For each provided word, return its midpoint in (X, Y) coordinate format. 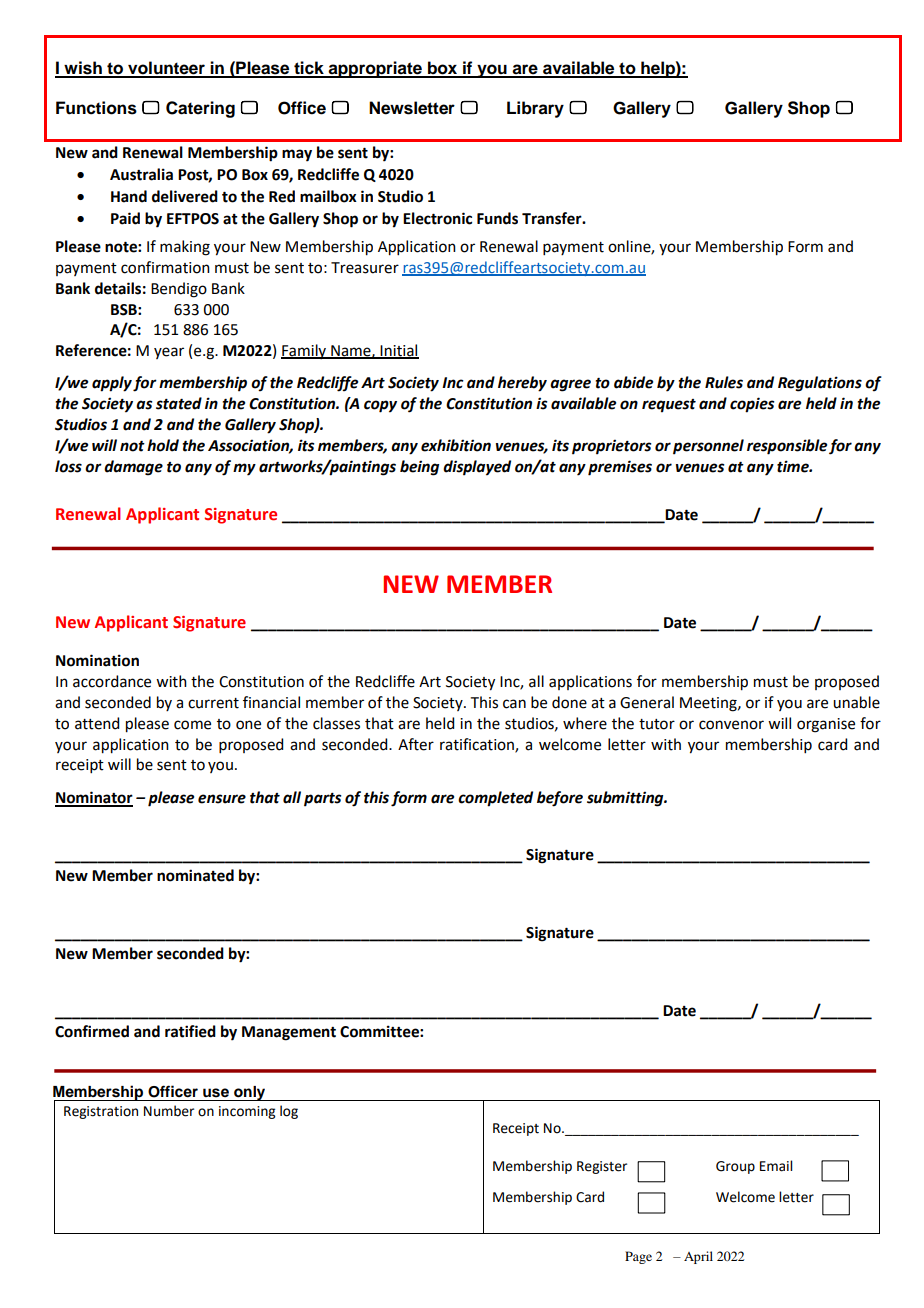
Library (535, 109)
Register (602, 1167)
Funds (497, 218)
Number (169, 1111)
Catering (200, 109)
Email (776, 1166)
